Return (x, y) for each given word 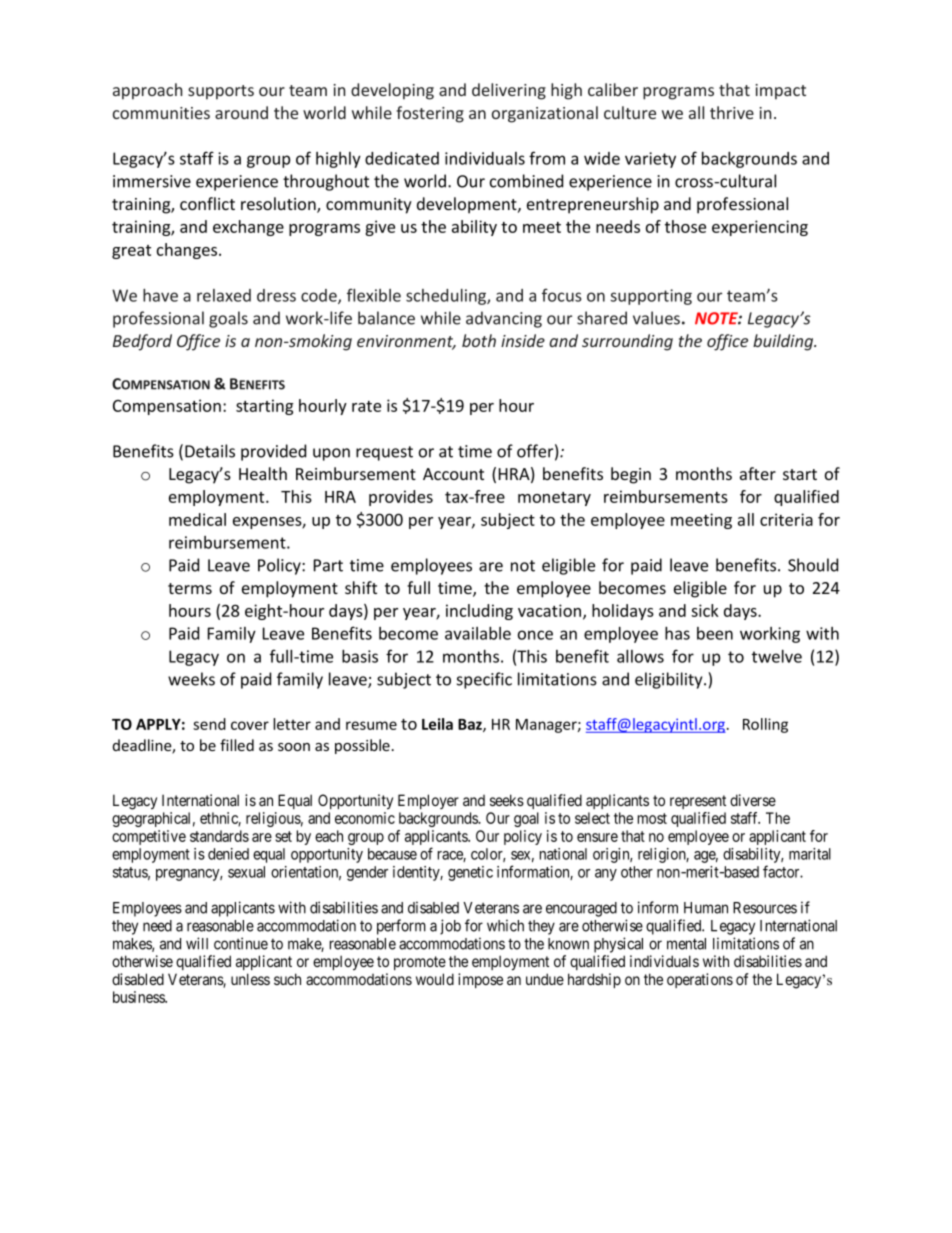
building (784, 342)
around (241, 112)
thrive (732, 112)
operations (700, 980)
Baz (471, 725)
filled (237, 745)
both (479, 340)
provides (401, 498)
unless (250, 979)
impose (480, 980)
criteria (786, 519)
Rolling (765, 725)
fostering (430, 114)
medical (197, 519)
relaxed (224, 295)
